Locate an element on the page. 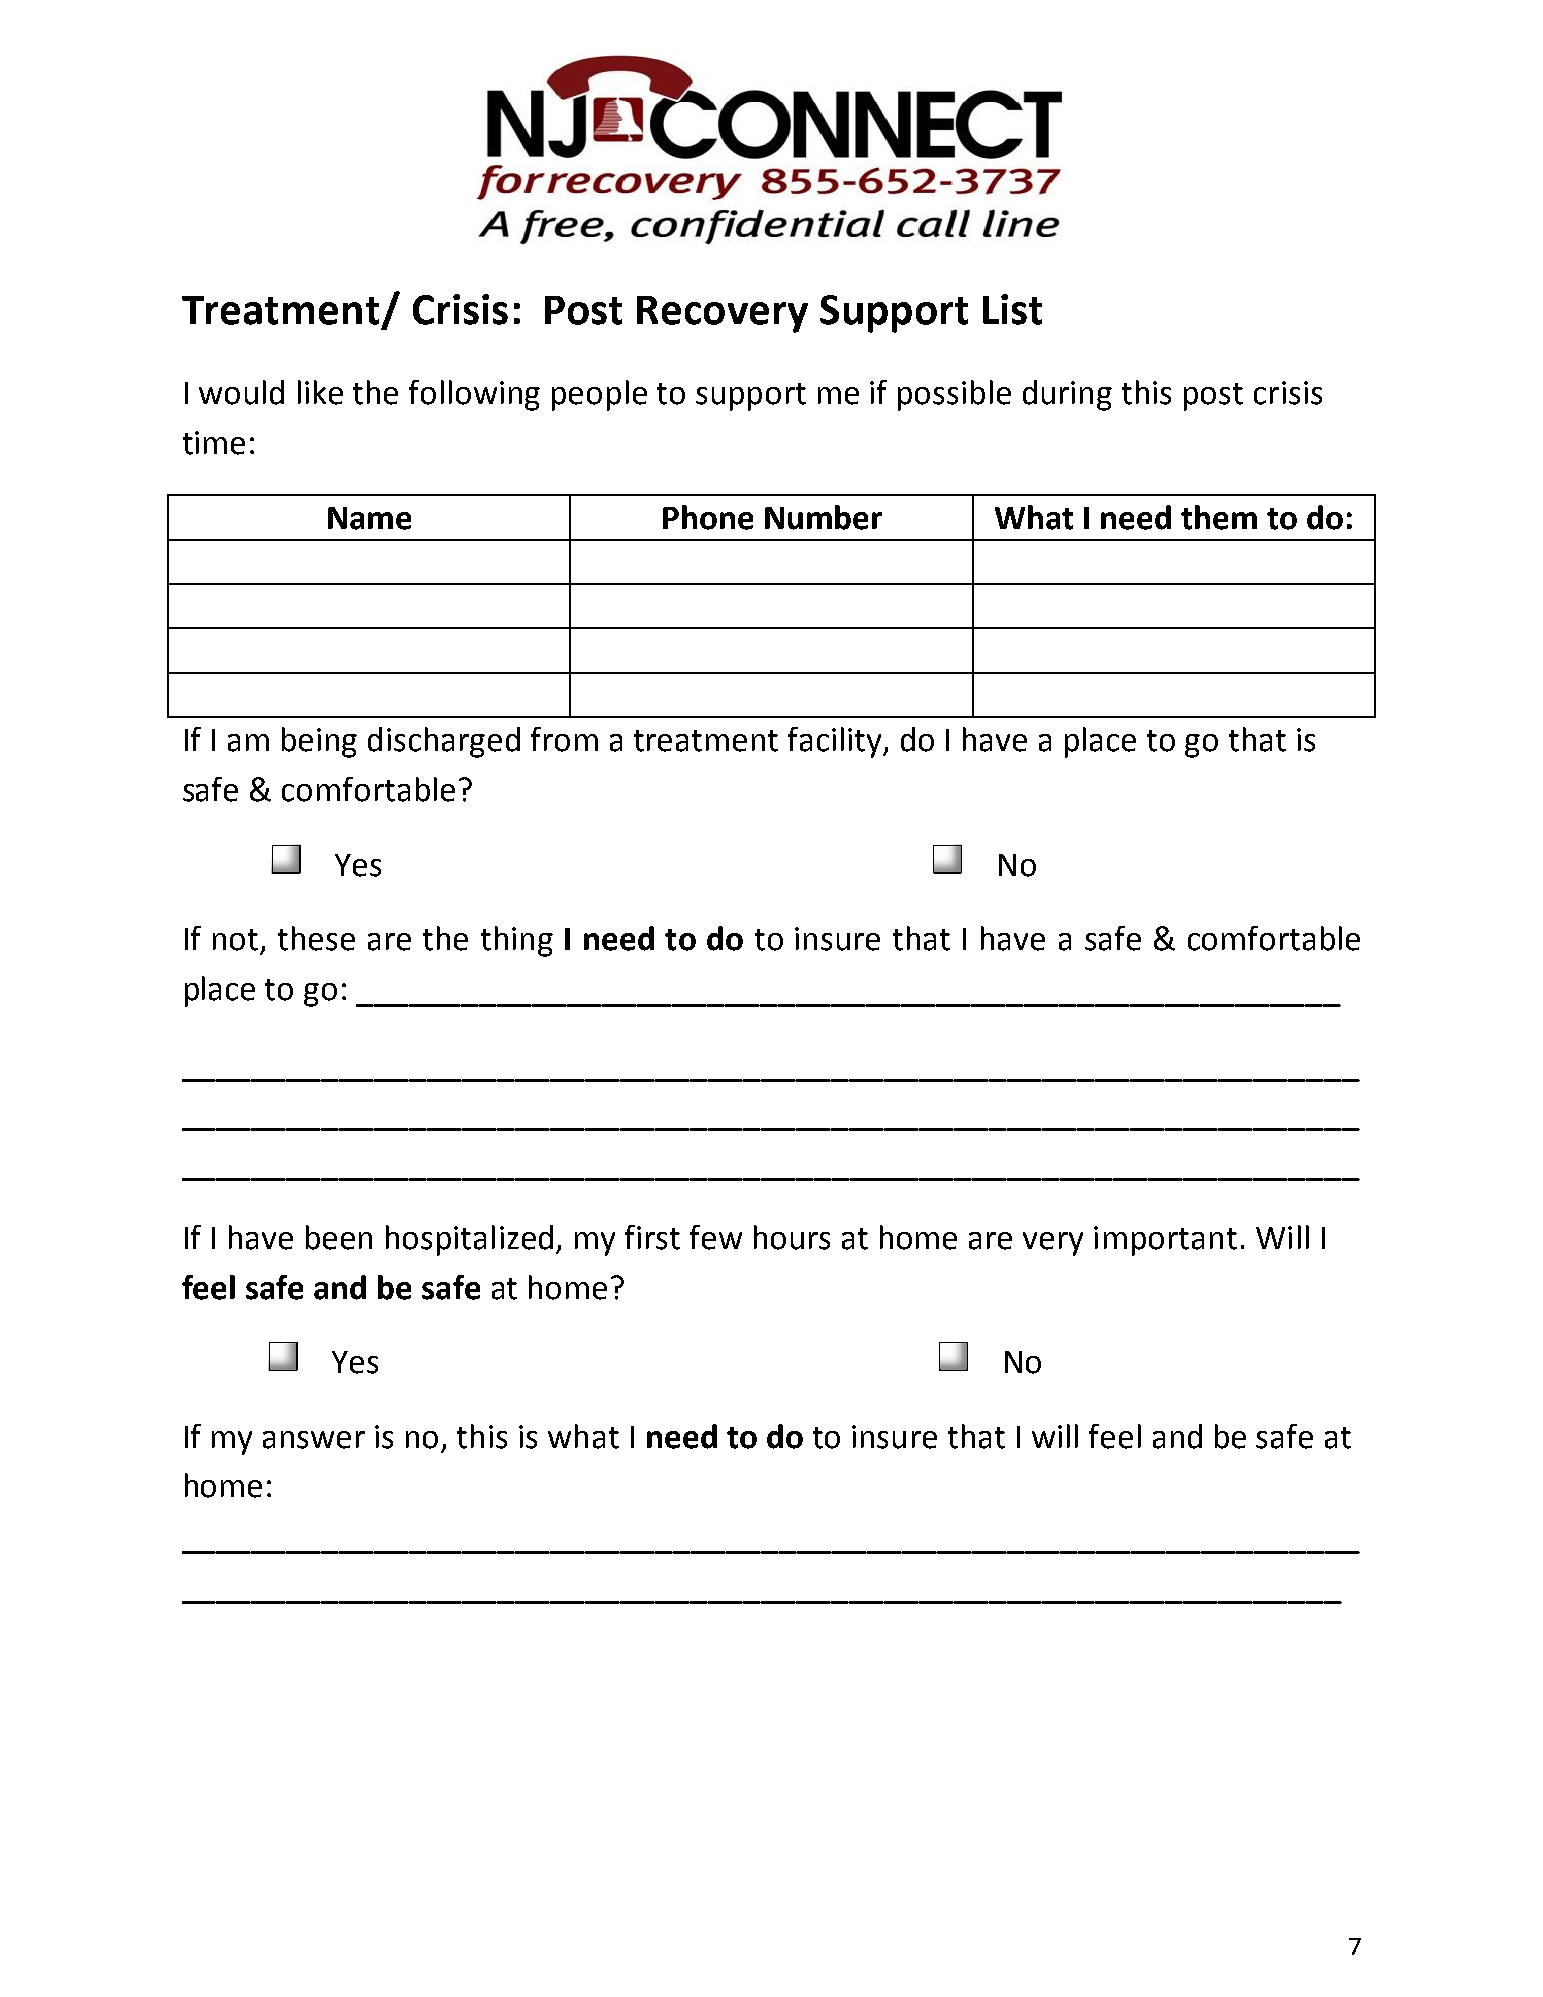 This page has width=1543, height=1997. them is located at coordinates (1219, 517).
